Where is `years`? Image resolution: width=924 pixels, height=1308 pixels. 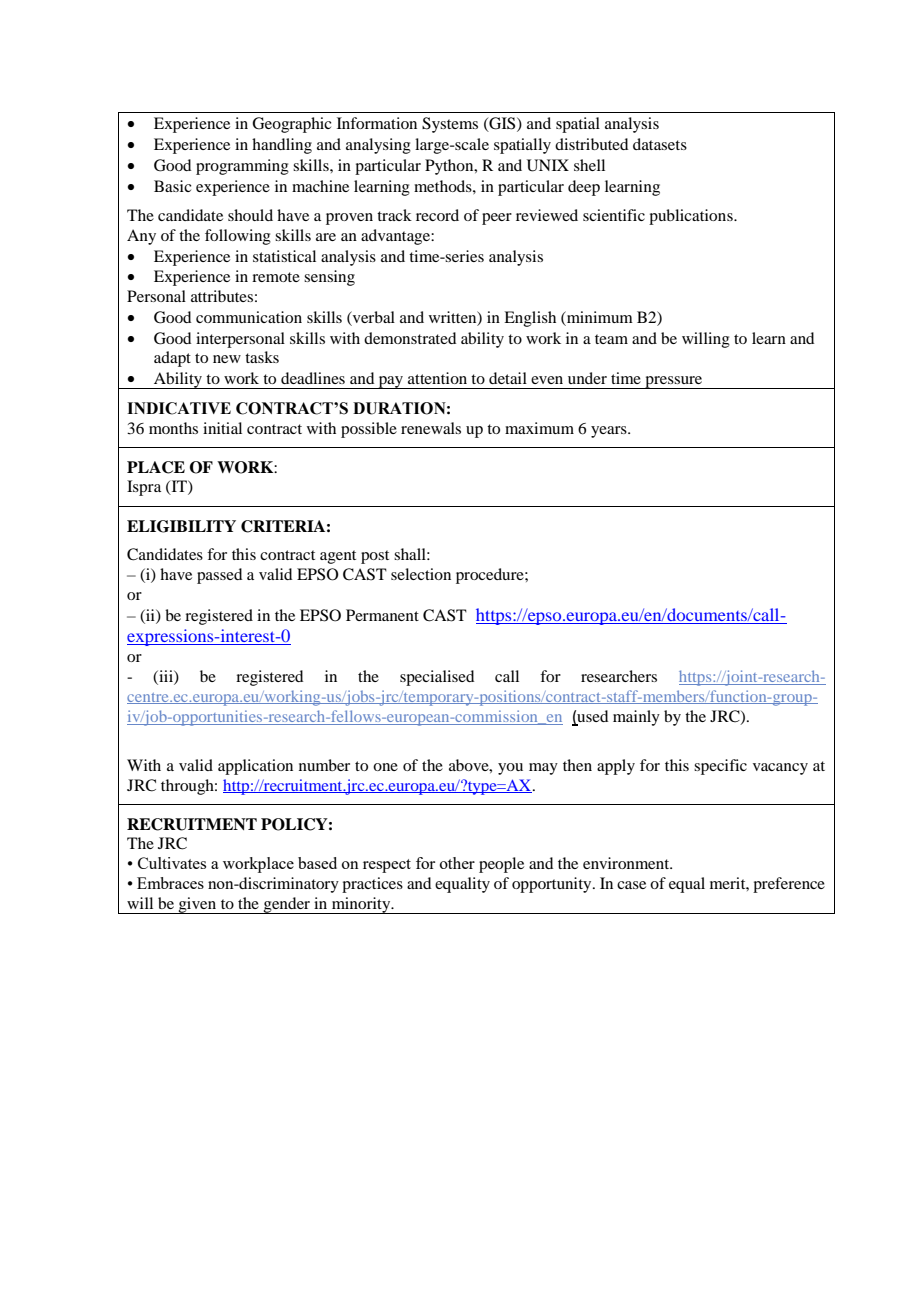 years is located at coordinates (610, 432).
